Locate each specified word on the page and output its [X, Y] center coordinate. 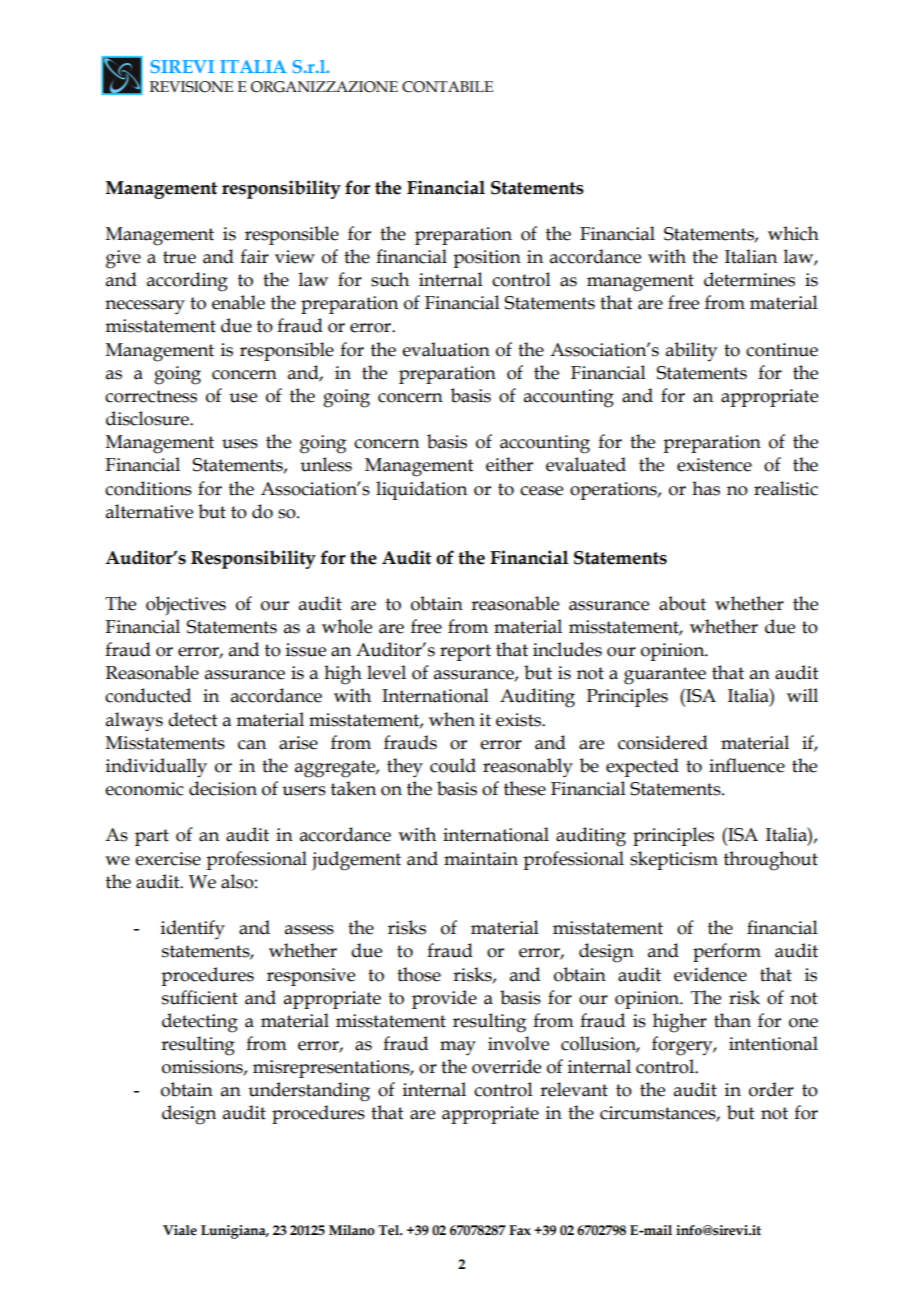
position [487, 259]
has [706, 488]
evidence [710, 974]
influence [747, 765]
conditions [148, 488]
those [419, 974]
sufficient [200, 997]
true [179, 257]
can [252, 745]
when [452, 719]
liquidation [421, 490]
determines [749, 279]
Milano [352, 1230]
